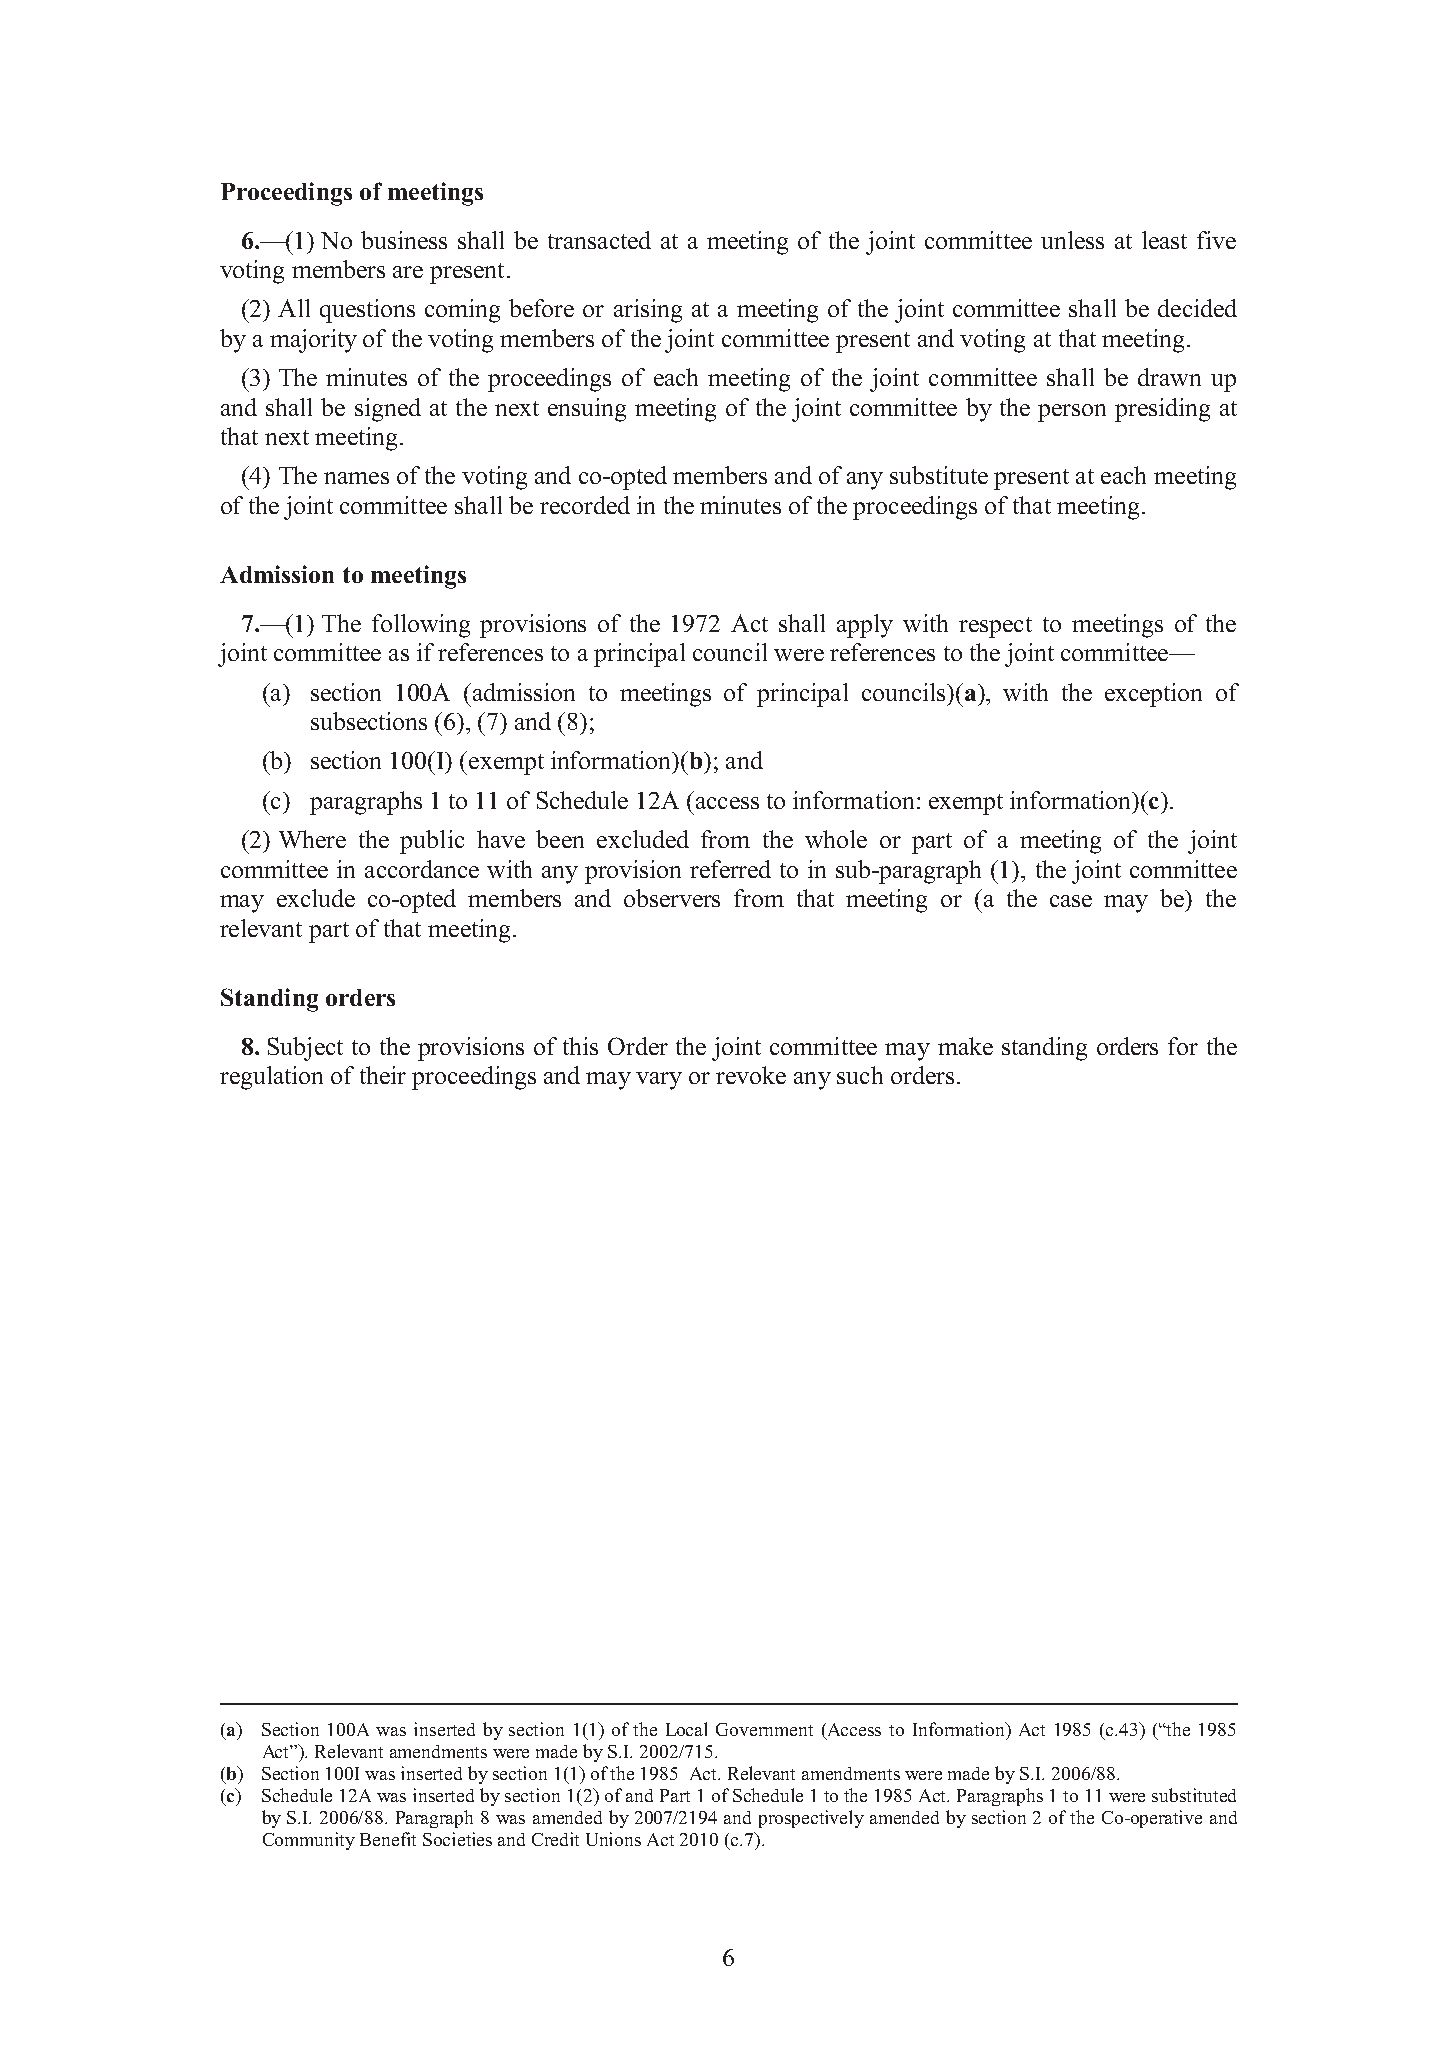 The width and height of the screenshot is (1456, 2060). I want to click on their, so click(383, 1075).
